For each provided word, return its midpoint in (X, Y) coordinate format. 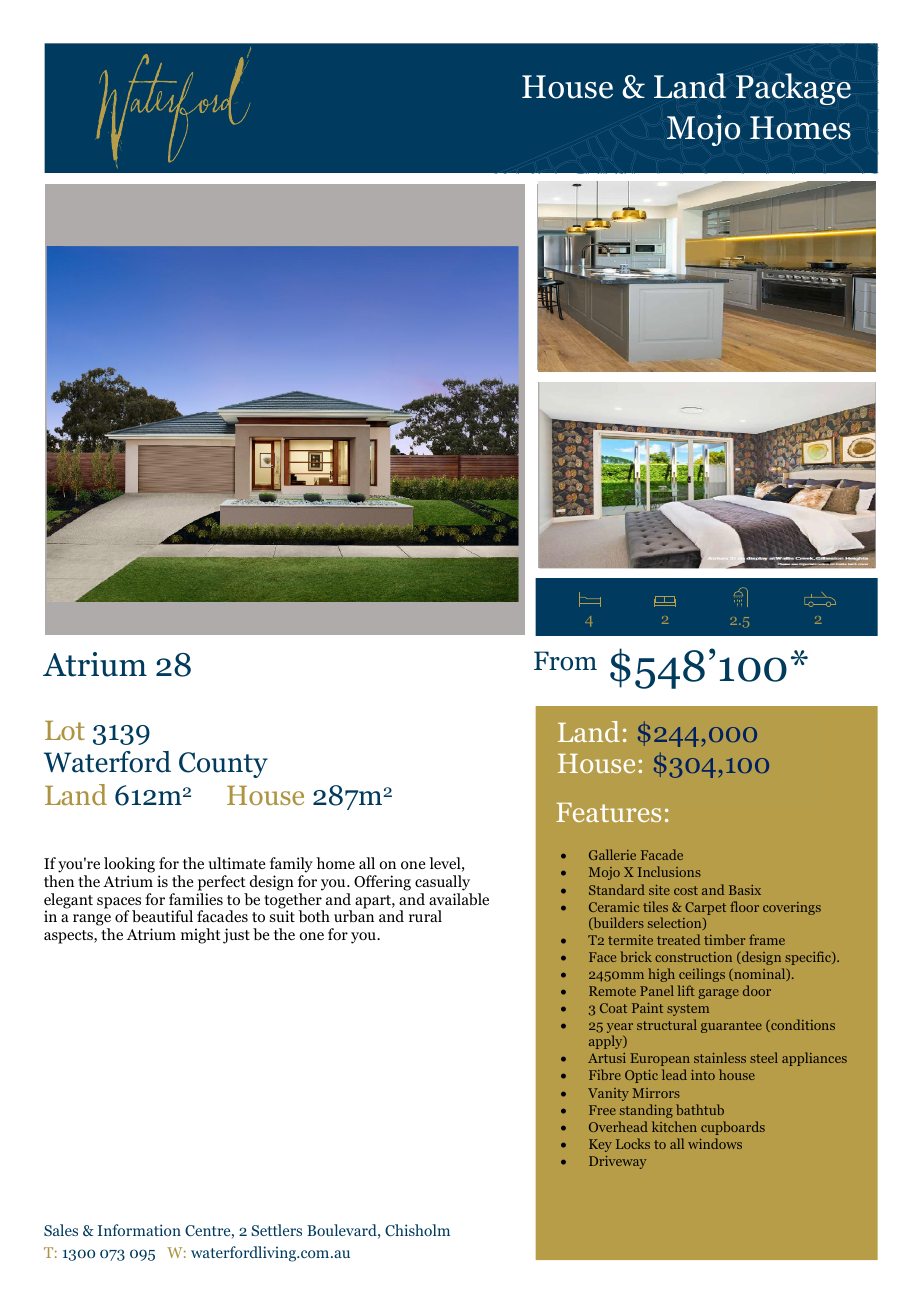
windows (715, 1143)
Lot (65, 730)
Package (793, 89)
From (565, 661)
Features (608, 812)
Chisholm (417, 1230)
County (223, 765)
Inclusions (669, 871)
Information (139, 1230)
